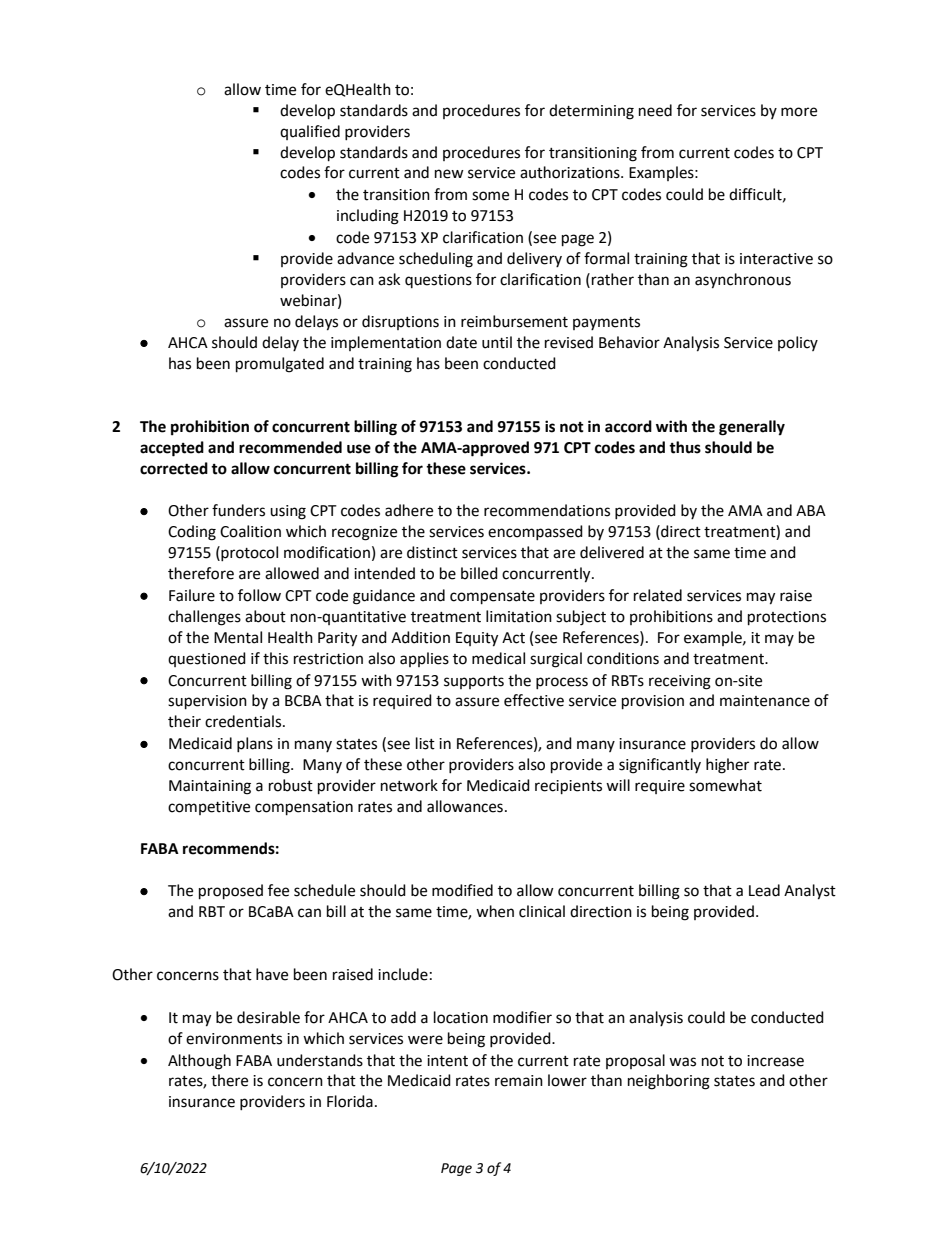 This screenshot has width=952, height=1233. What do you see at coordinates (743, 281) in the screenshot?
I see `asynchronous` at bounding box center [743, 281].
